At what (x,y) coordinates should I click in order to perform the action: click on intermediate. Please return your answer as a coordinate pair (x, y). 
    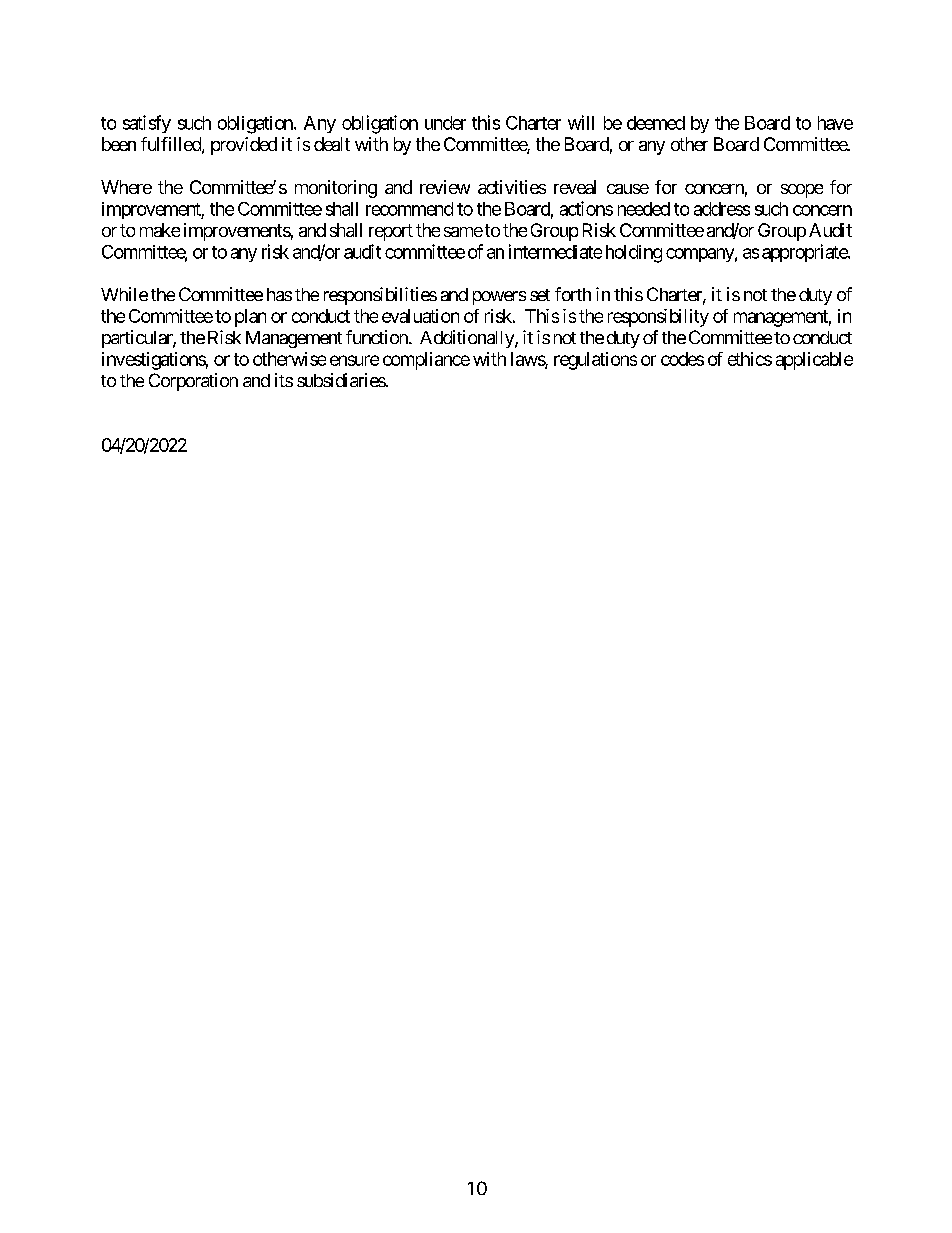
    Looking at the image, I should click on (555, 251).
